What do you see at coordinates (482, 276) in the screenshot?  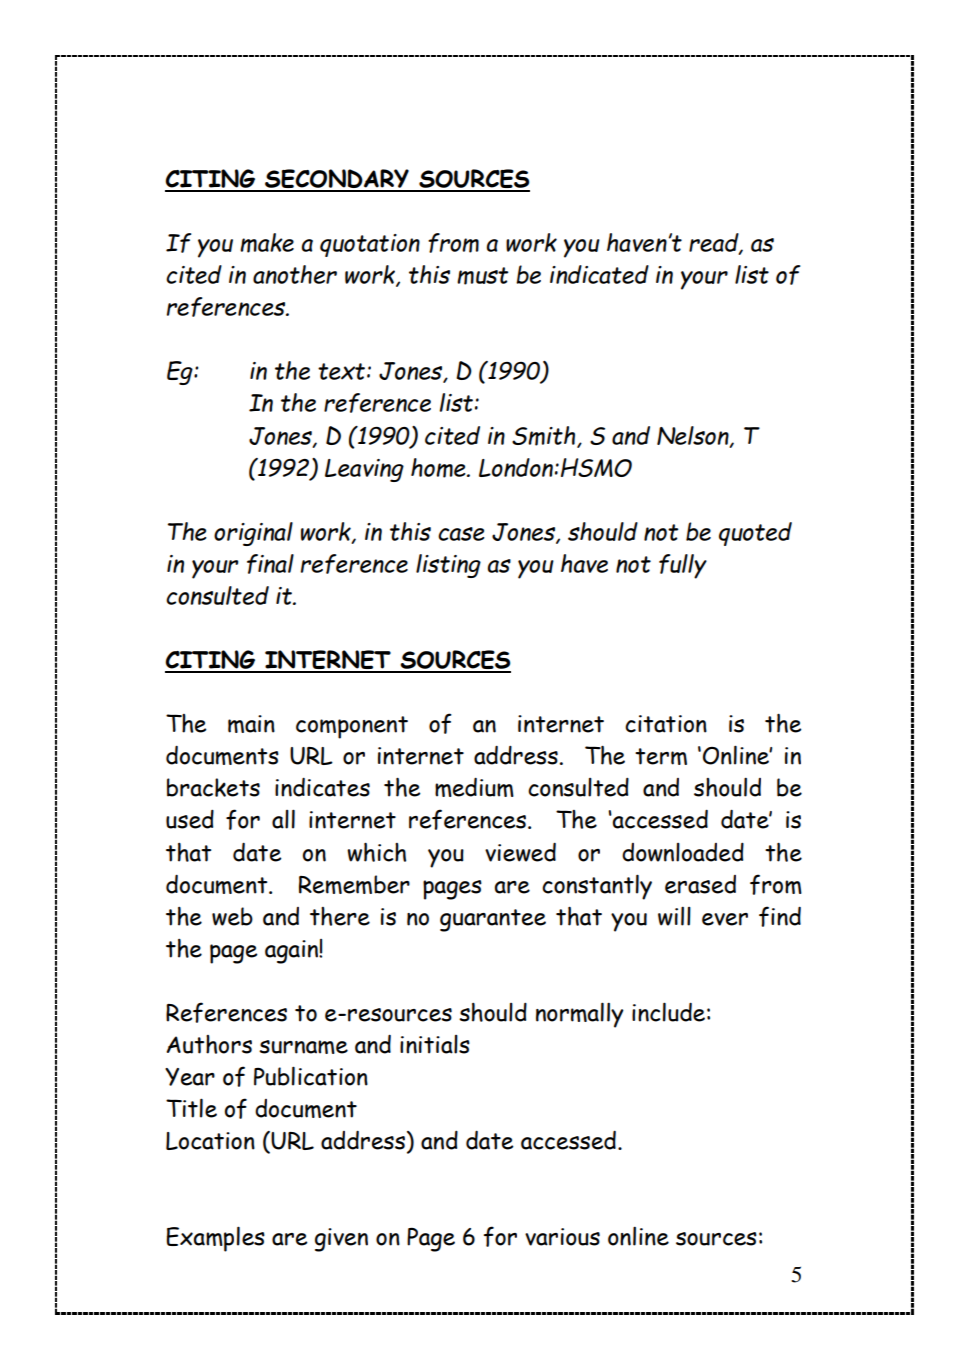 I see `must` at bounding box center [482, 276].
